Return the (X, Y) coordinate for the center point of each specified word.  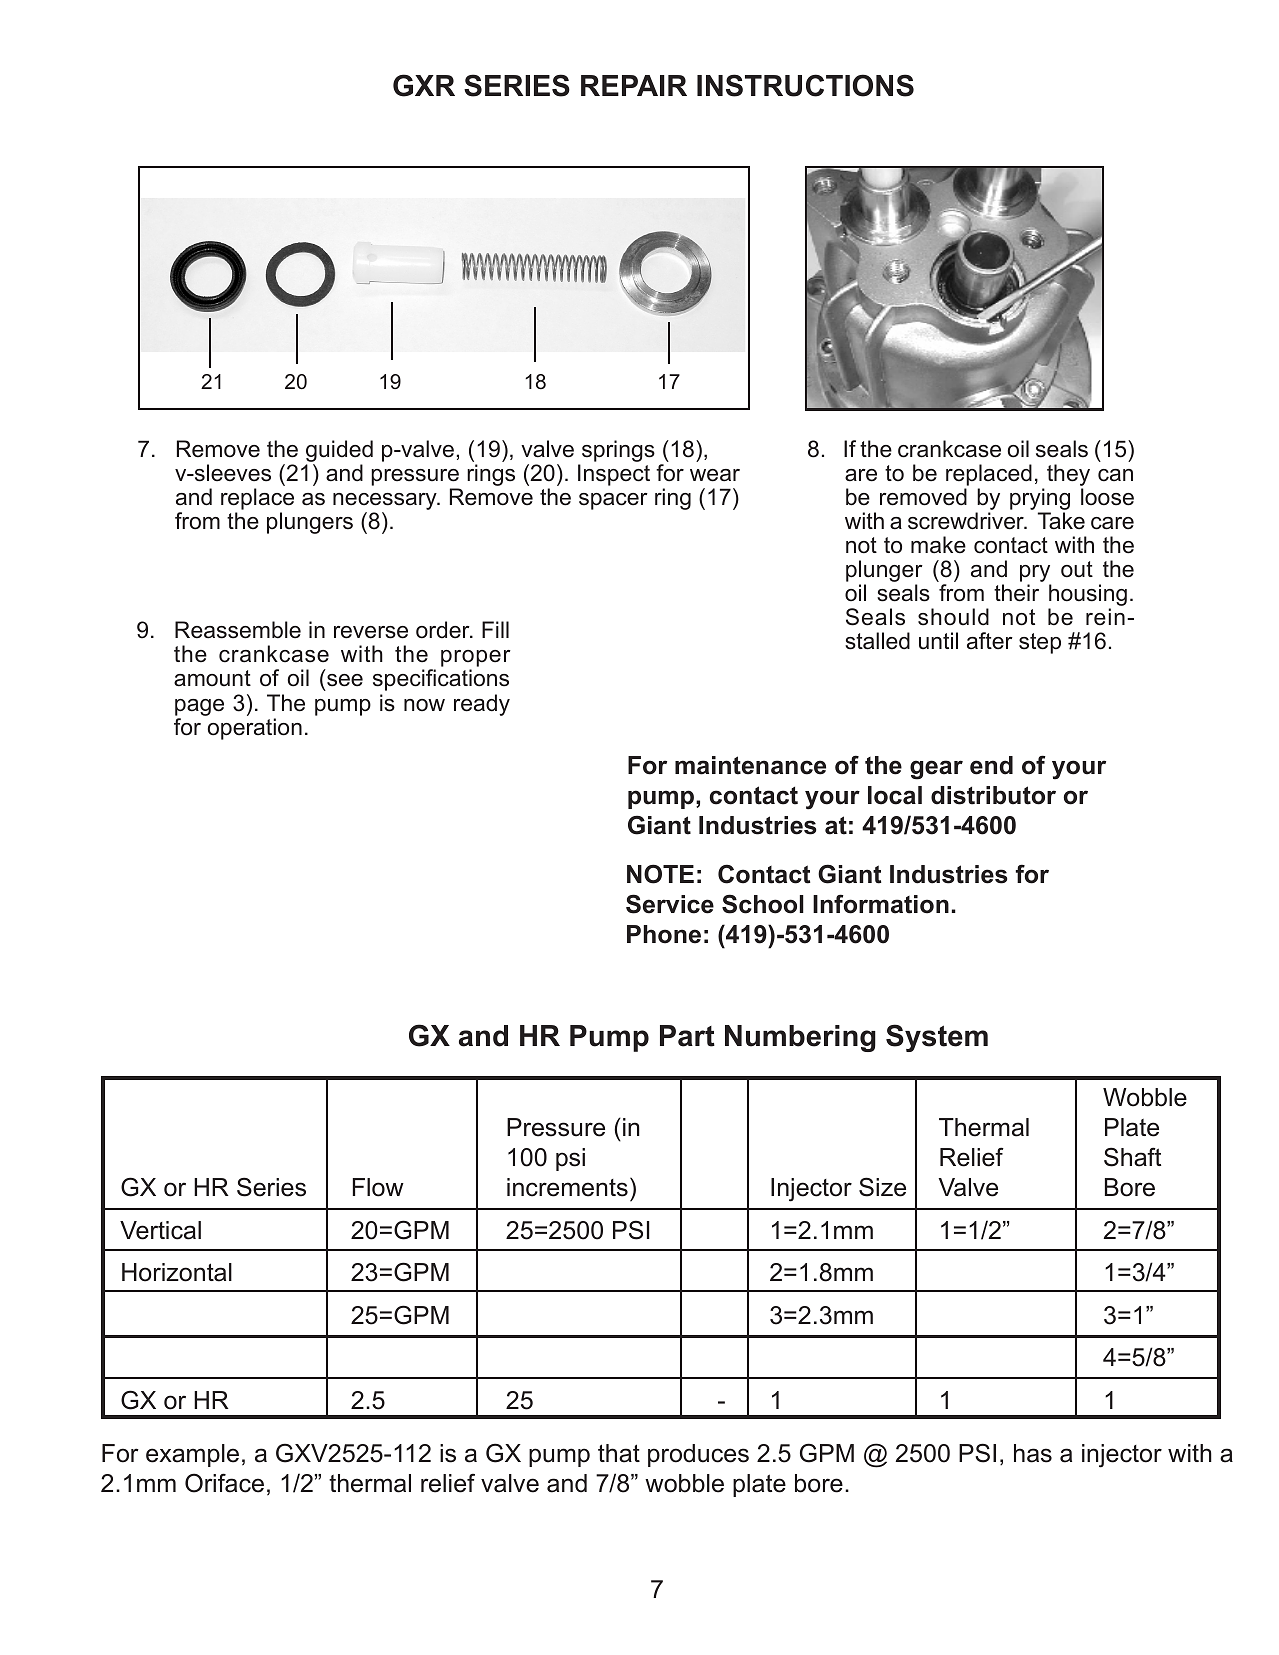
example (192, 1455)
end (991, 765)
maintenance (750, 765)
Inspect (614, 475)
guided (339, 451)
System (937, 1038)
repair (634, 85)
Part (687, 1036)
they (1068, 475)
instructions (805, 85)
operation (255, 729)
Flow (378, 1187)
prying (1040, 499)
